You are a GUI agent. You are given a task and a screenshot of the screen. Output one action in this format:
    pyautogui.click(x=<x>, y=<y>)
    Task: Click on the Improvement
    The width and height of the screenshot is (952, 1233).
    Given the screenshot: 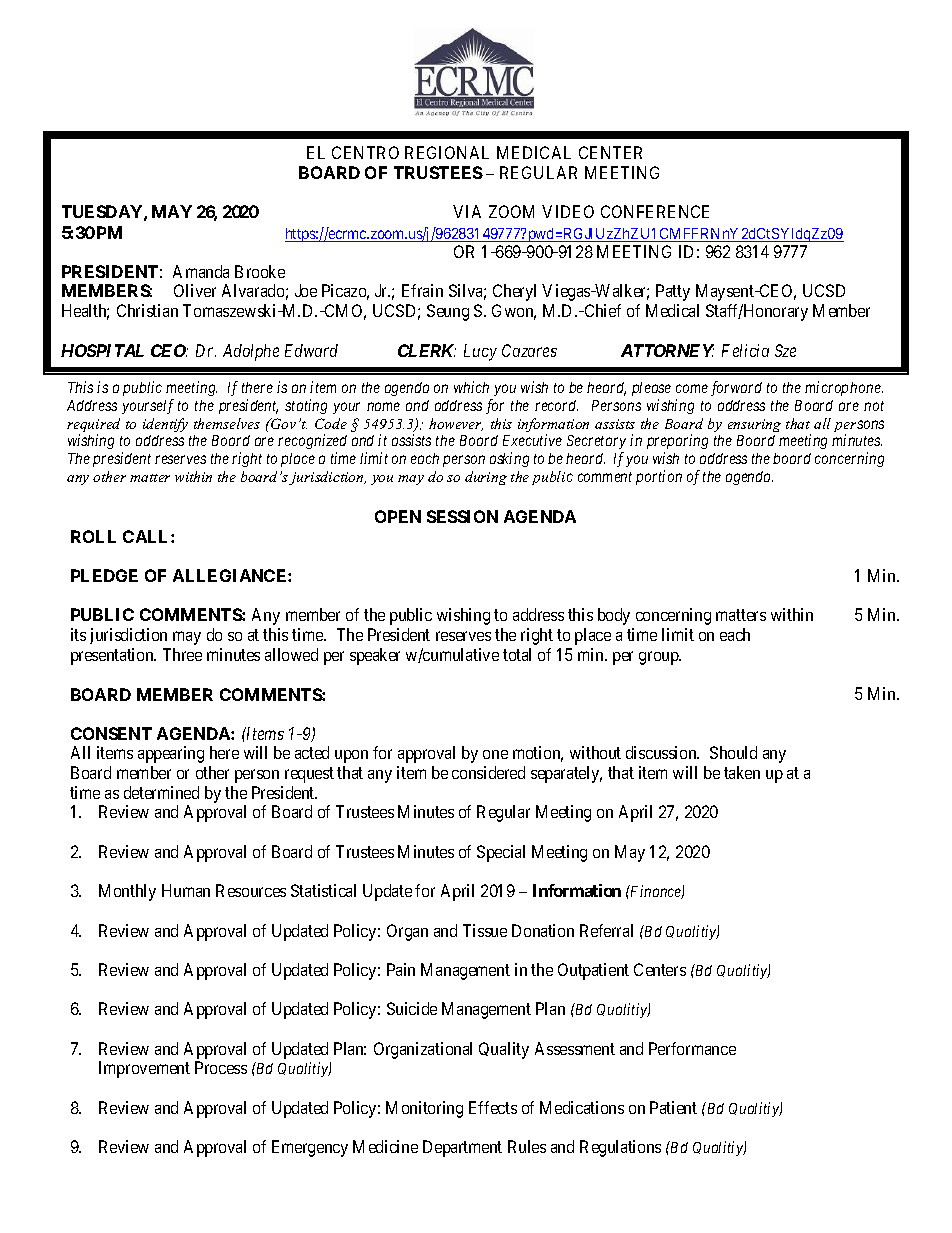 What is the action you would take?
    pyautogui.click(x=144, y=1069)
